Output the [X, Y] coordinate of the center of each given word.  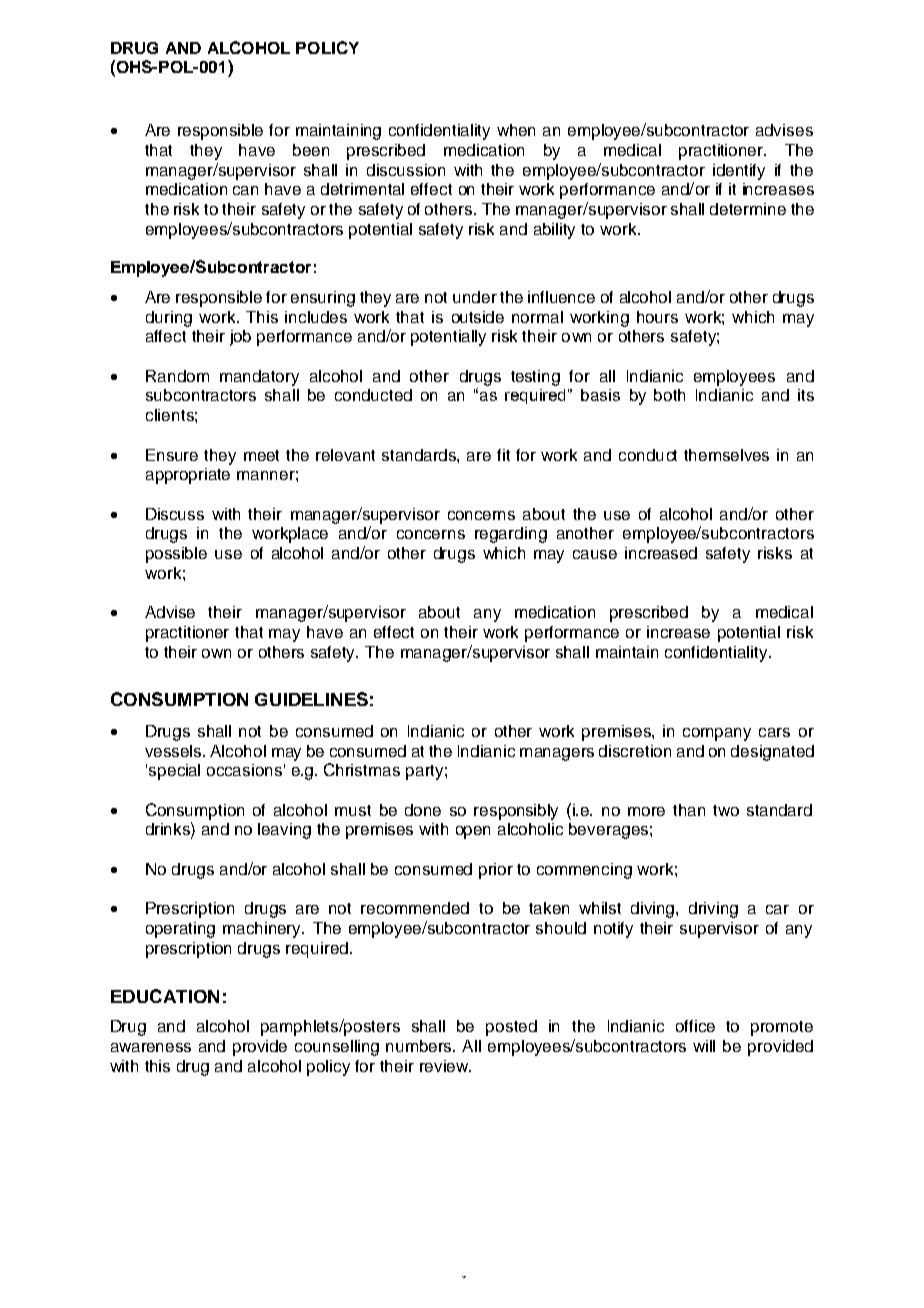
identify [739, 172]
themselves [726, 455]
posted [511, 1028]
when [516, 130]
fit [503, 455]
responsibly [516, 812]
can [245, 190]
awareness [151, 1047]
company [717, 734]
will [704, 1046]
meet [261, 455]
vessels [175, 751]
